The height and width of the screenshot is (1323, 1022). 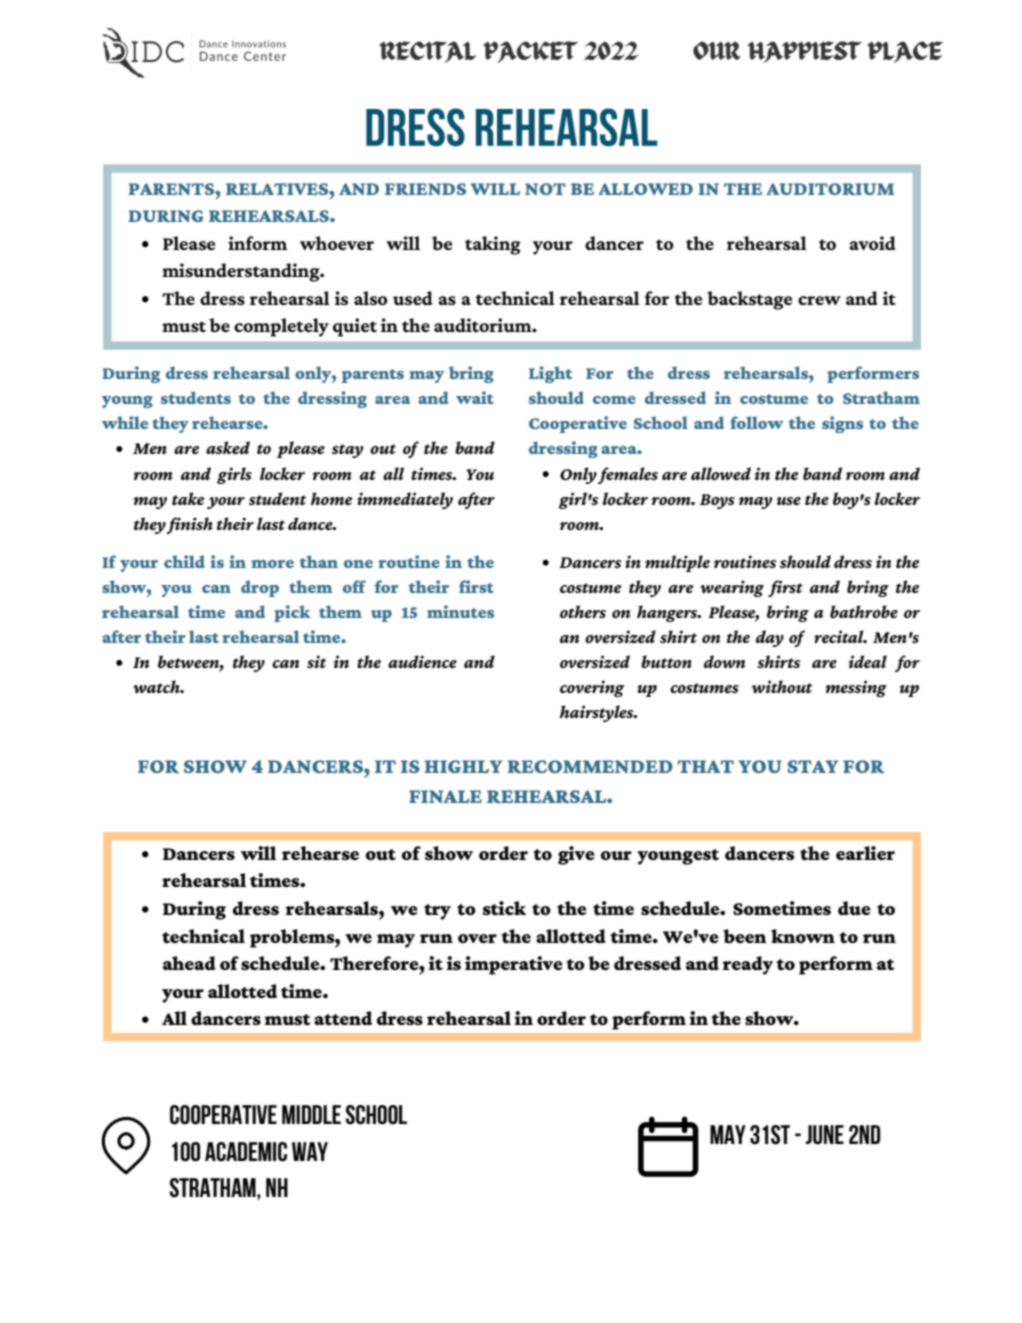 I want to click on bathrobe, so click(x=864, y=611).
